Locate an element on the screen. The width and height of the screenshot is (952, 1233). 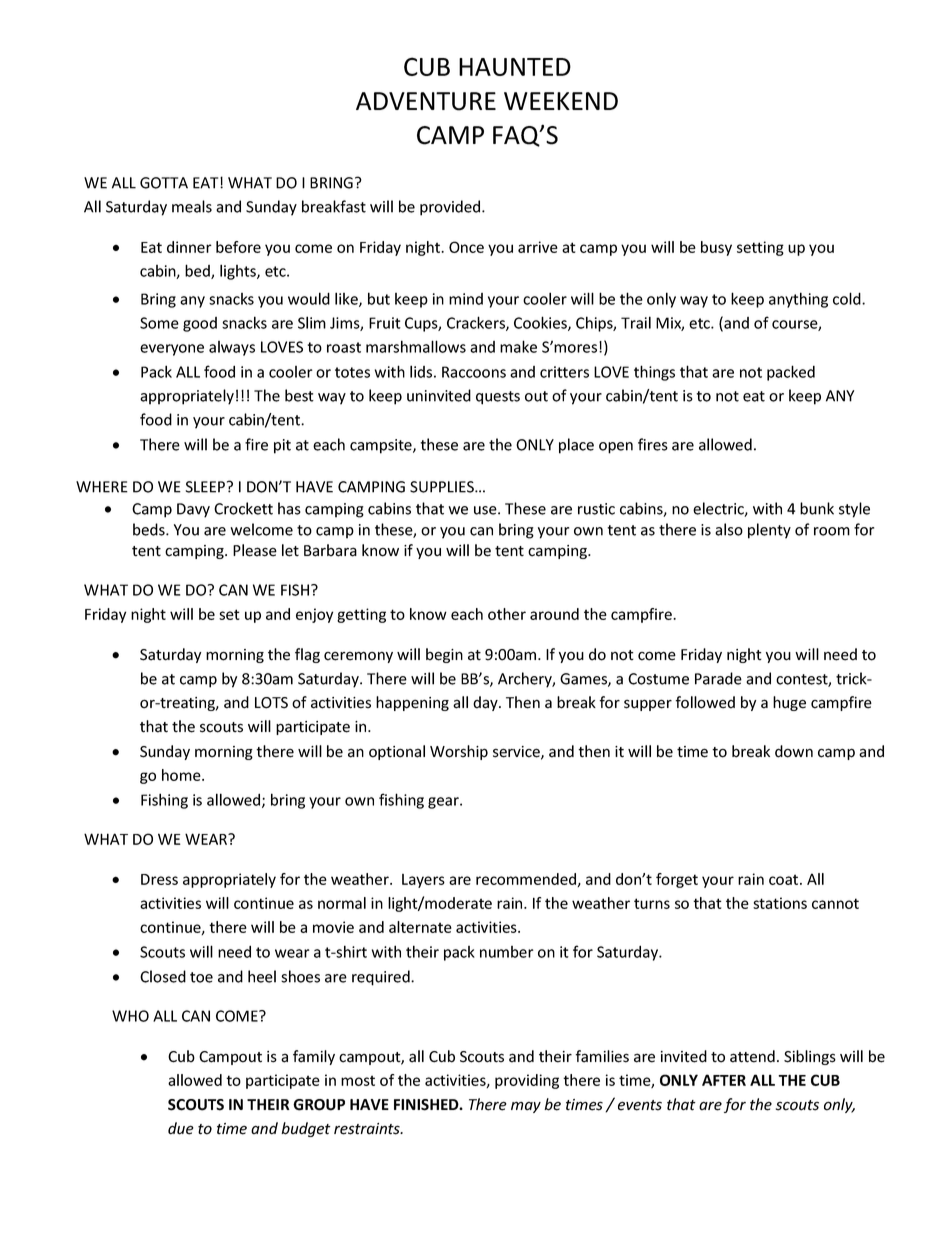
ADVENTURE is located at coordinates (426, 101).
